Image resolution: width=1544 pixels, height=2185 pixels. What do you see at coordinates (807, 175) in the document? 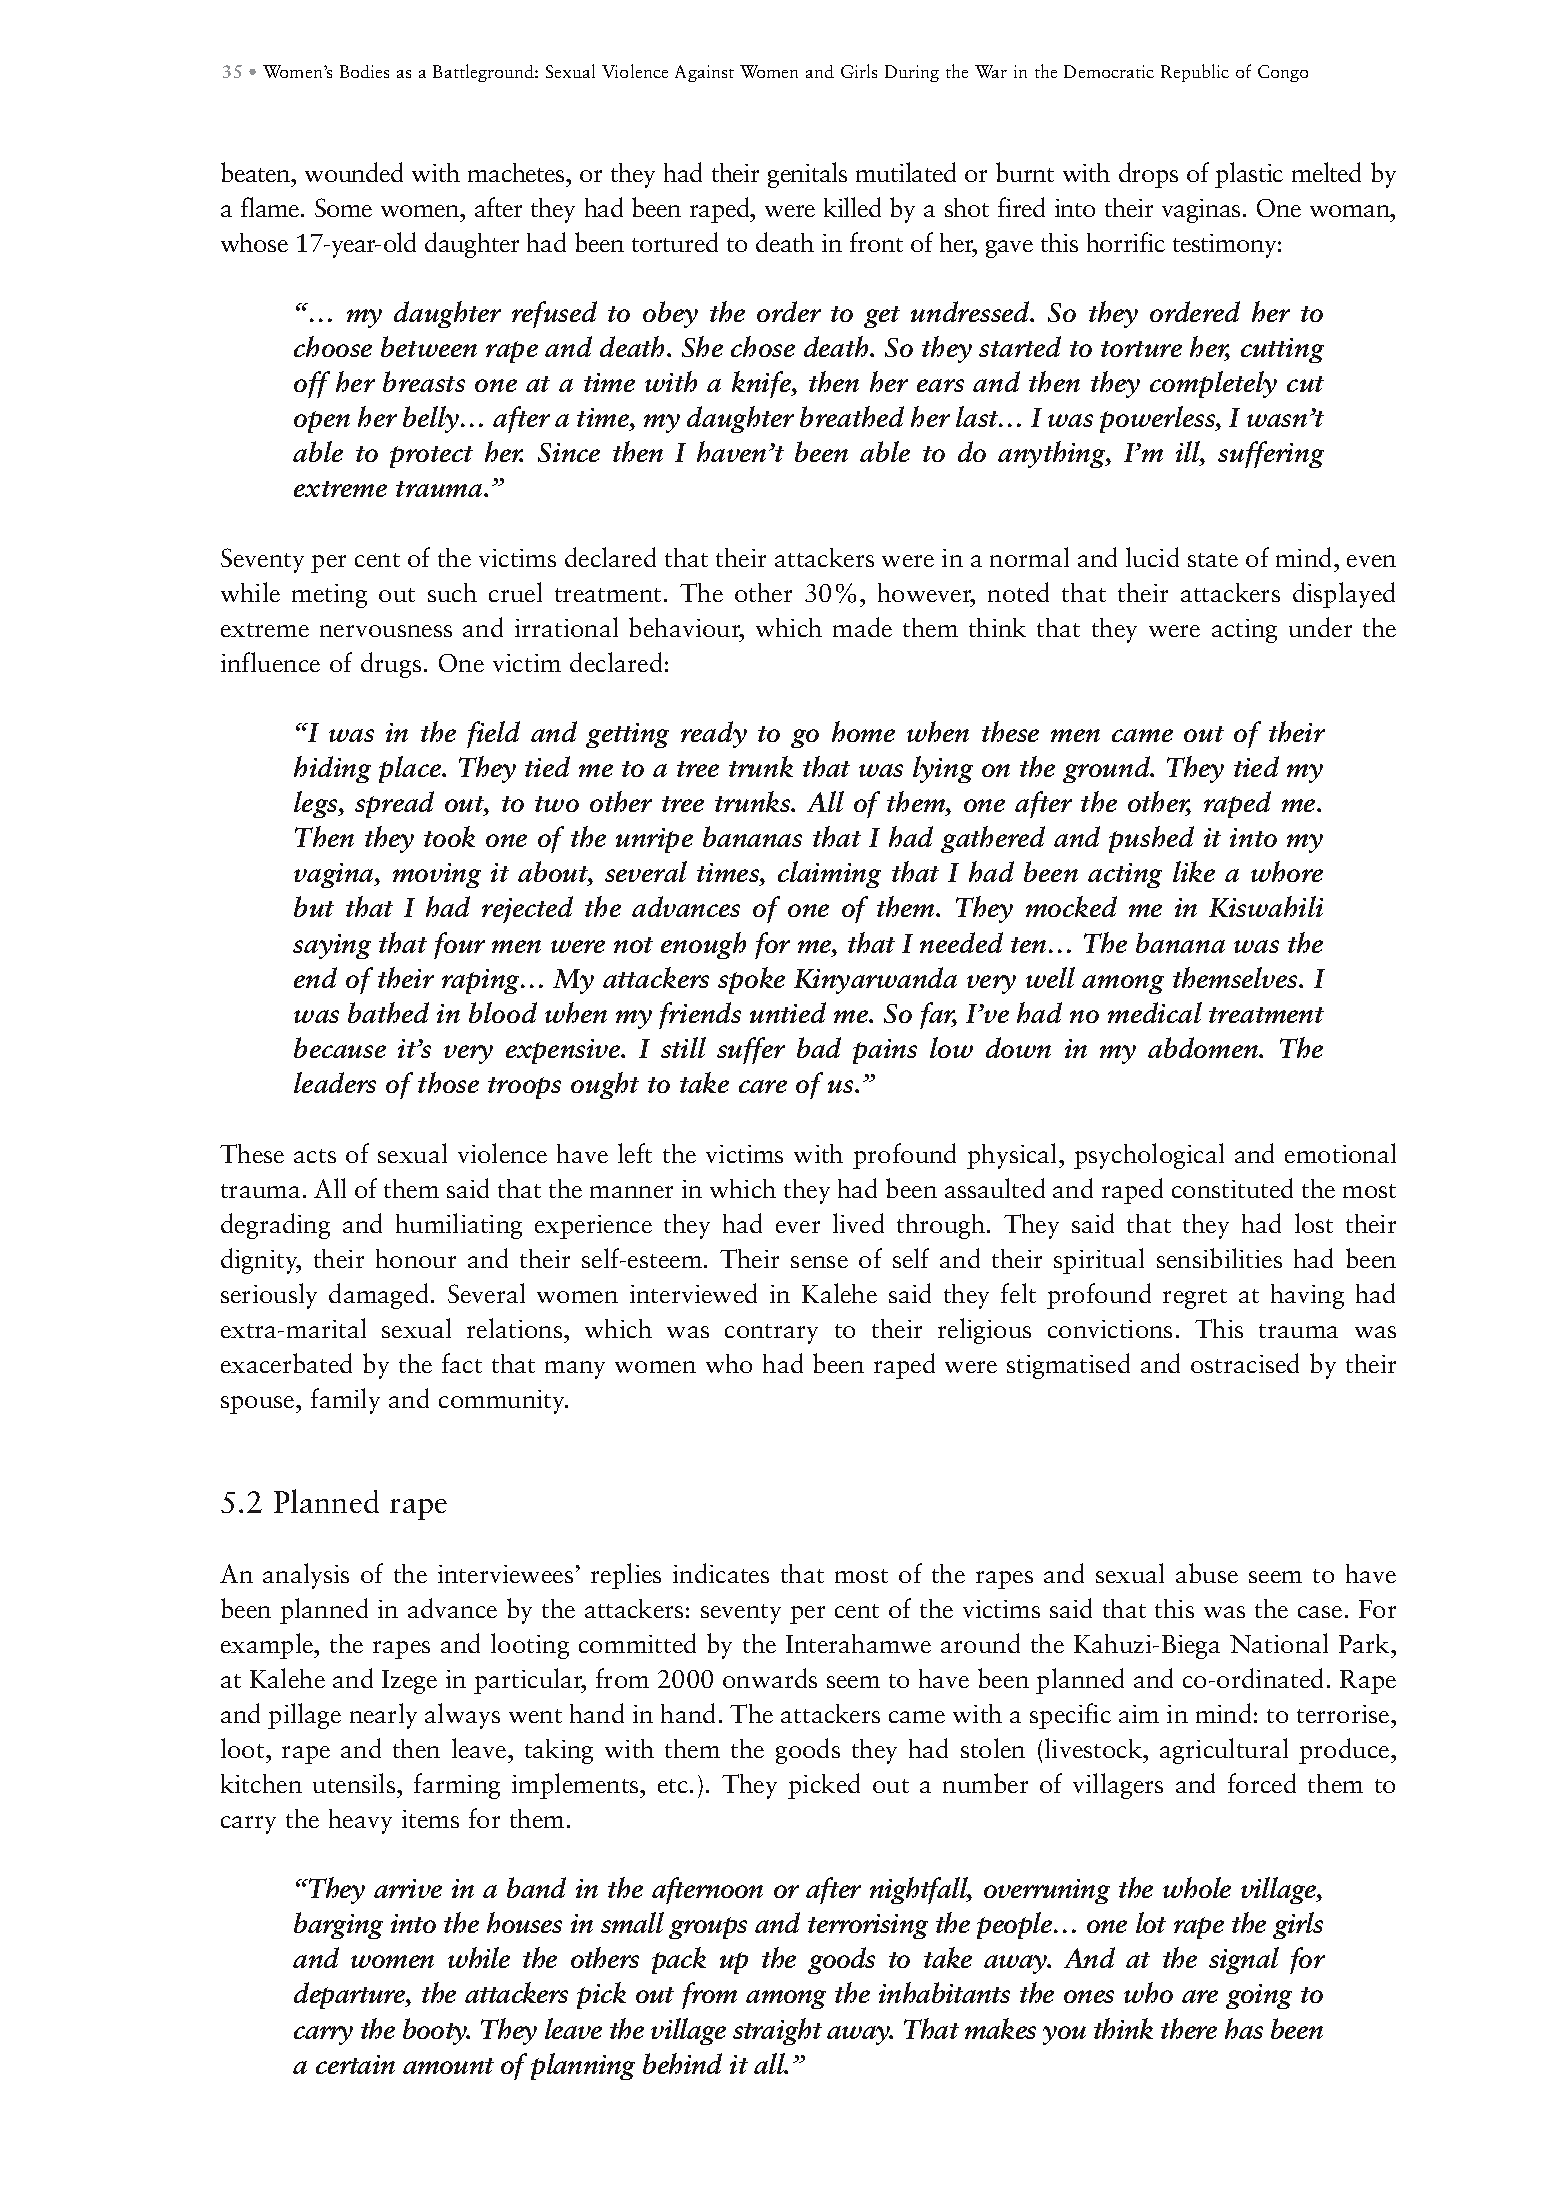
I see `genitals` at bounding box center [807, 175].
